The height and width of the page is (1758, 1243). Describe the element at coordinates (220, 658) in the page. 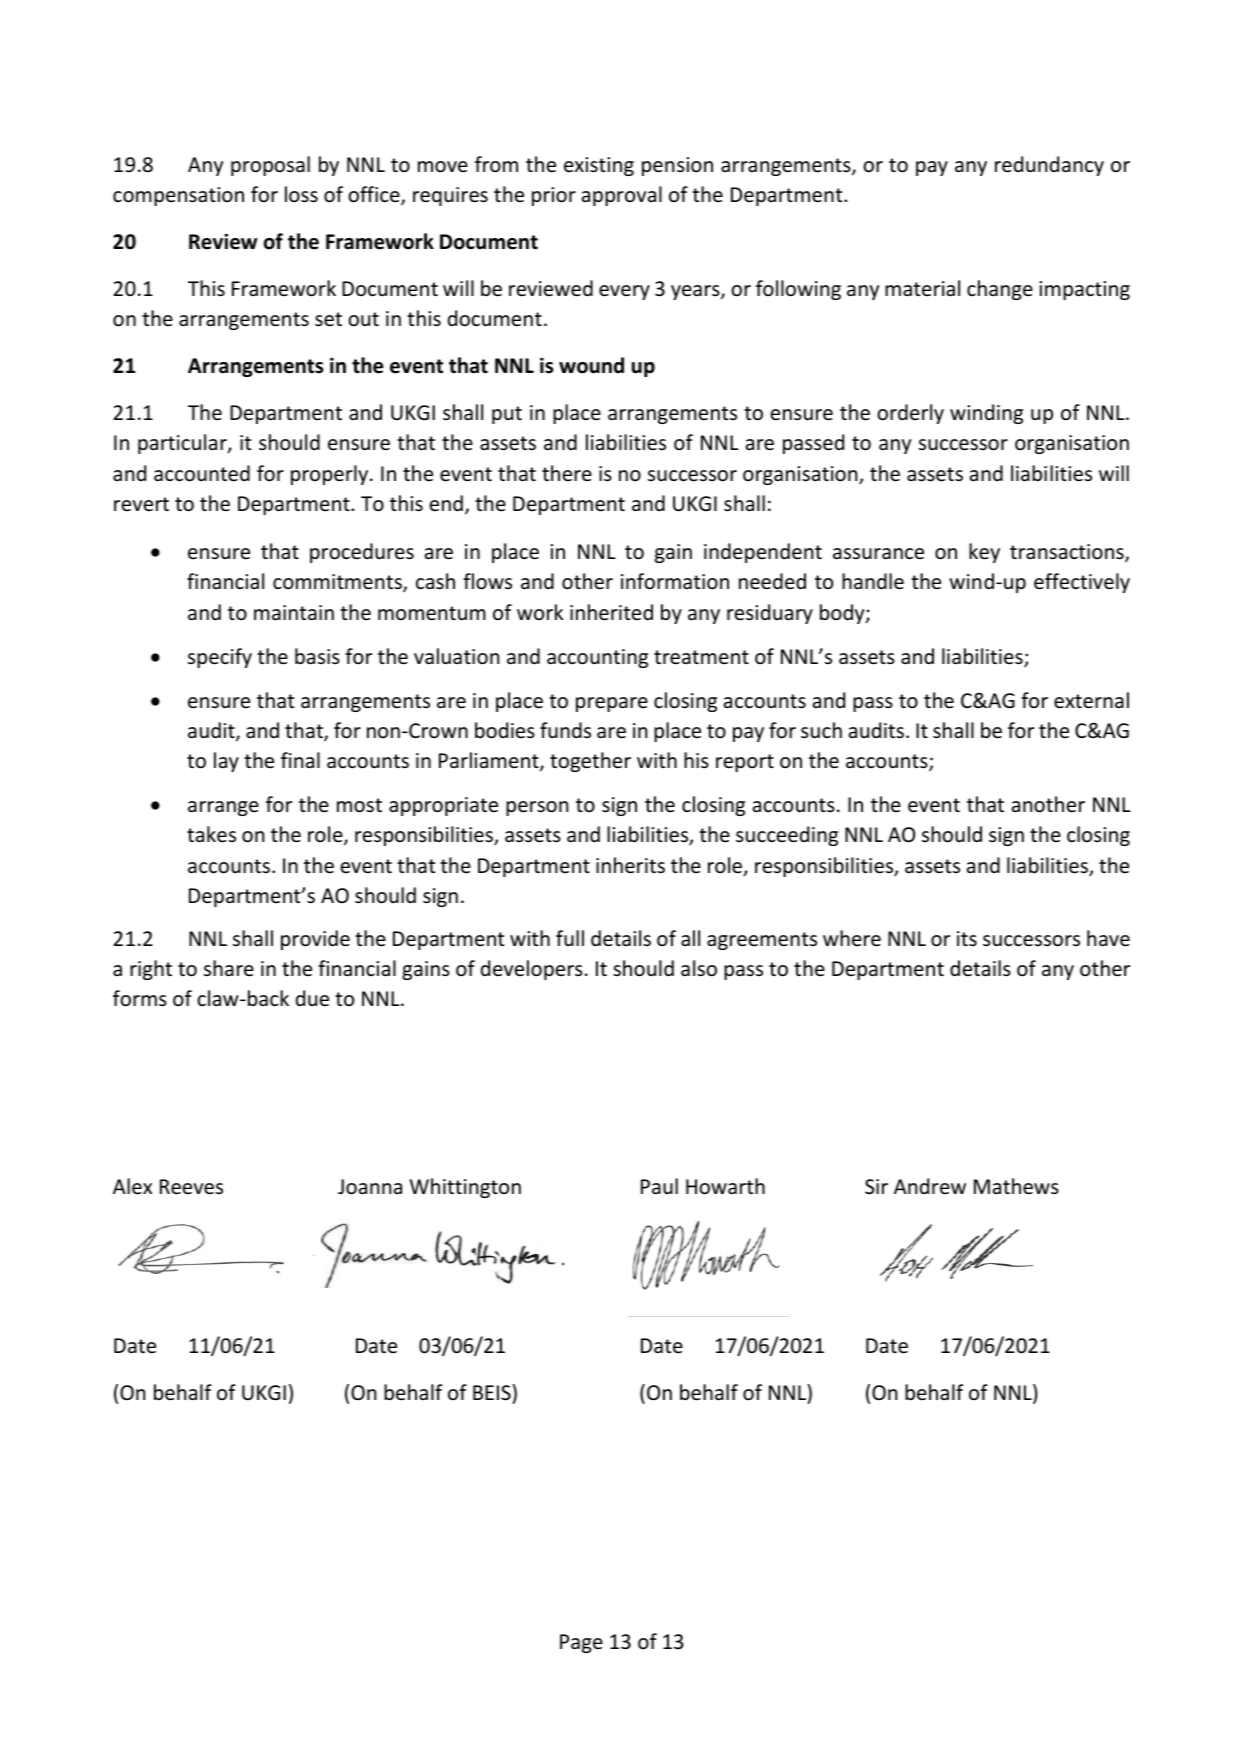

I see `specify` at that location.
